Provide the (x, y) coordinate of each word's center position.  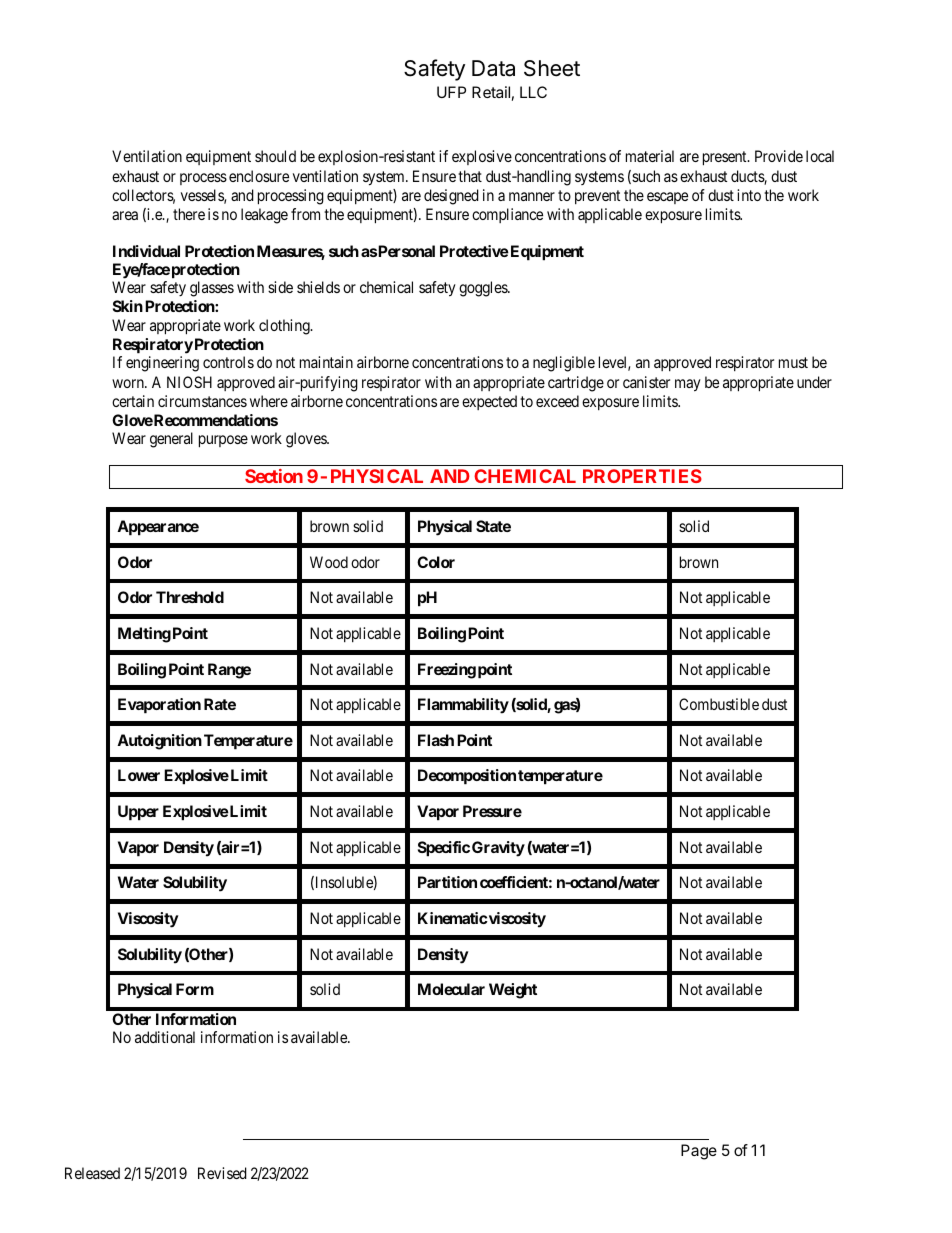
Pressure (492, 811)
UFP (451, 92)
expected (489, 402)
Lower (139, 775)
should (275, 156)
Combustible (719, 704)
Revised (222, 1173)
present (726, 158)
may (688, 385)
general (171, 440)
